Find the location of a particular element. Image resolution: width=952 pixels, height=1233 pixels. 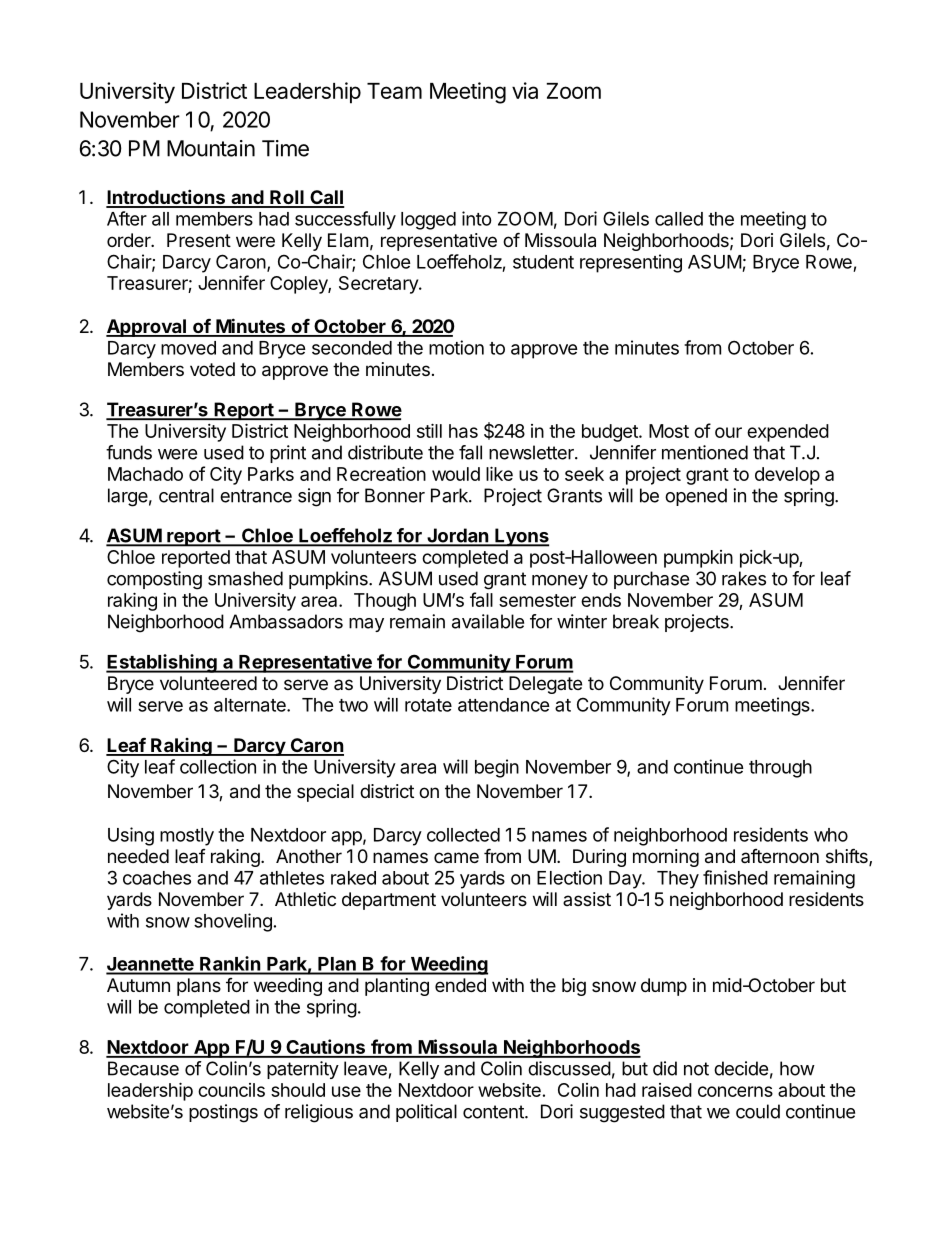

via is located at coordinates (525, 90).
